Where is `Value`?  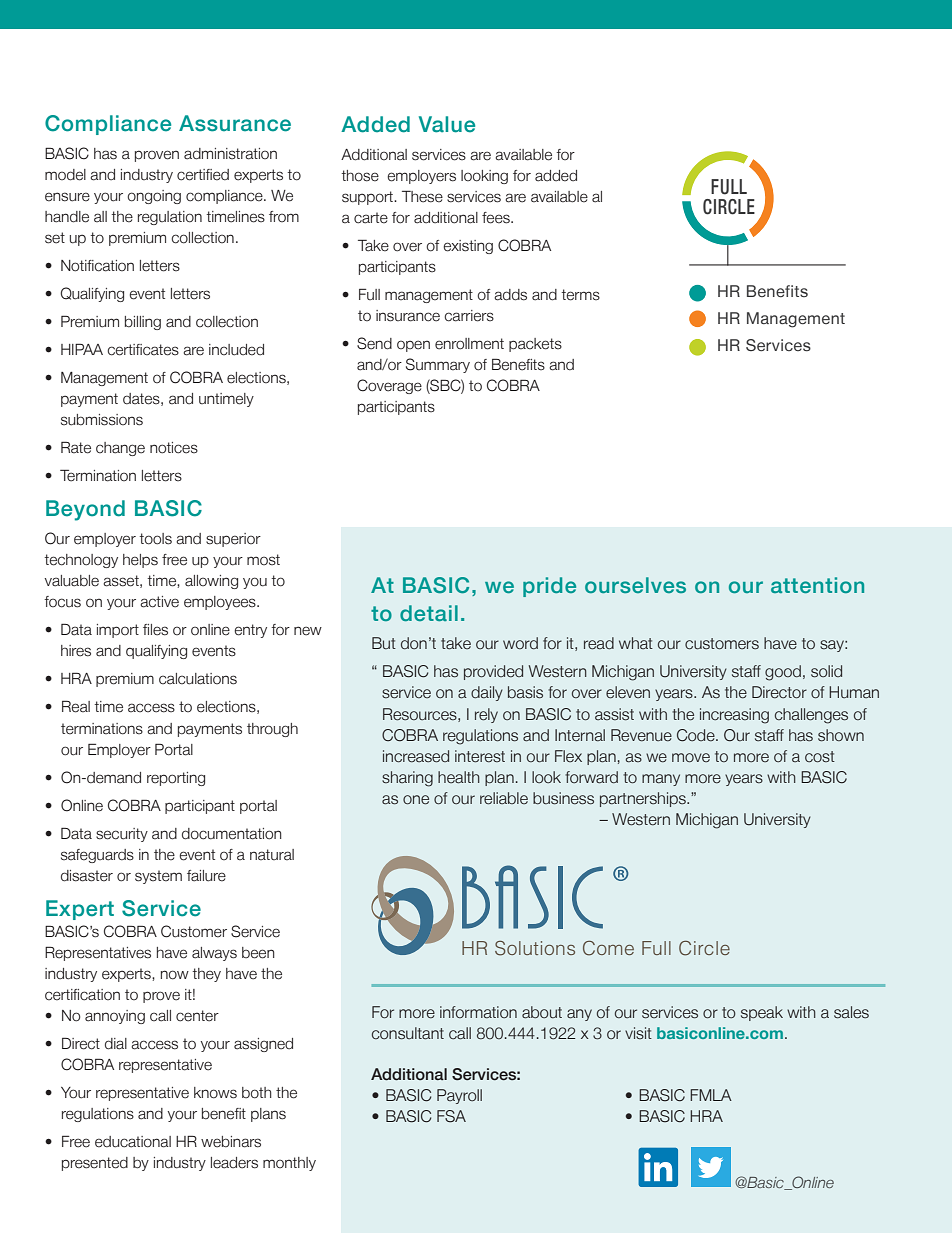 Value is located at coordinates (447, 124).
